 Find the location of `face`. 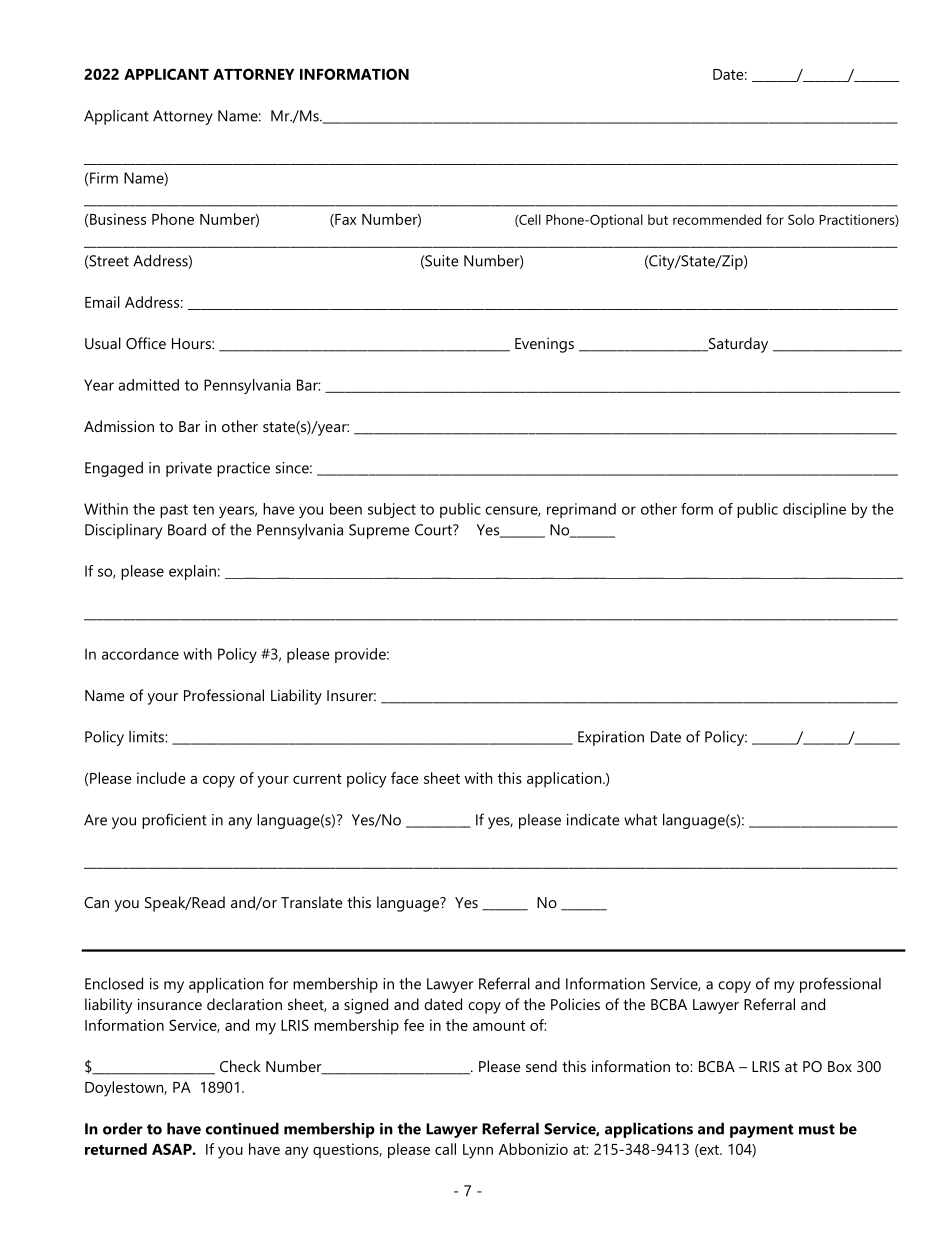

face is located at coordinates (405, 778).
